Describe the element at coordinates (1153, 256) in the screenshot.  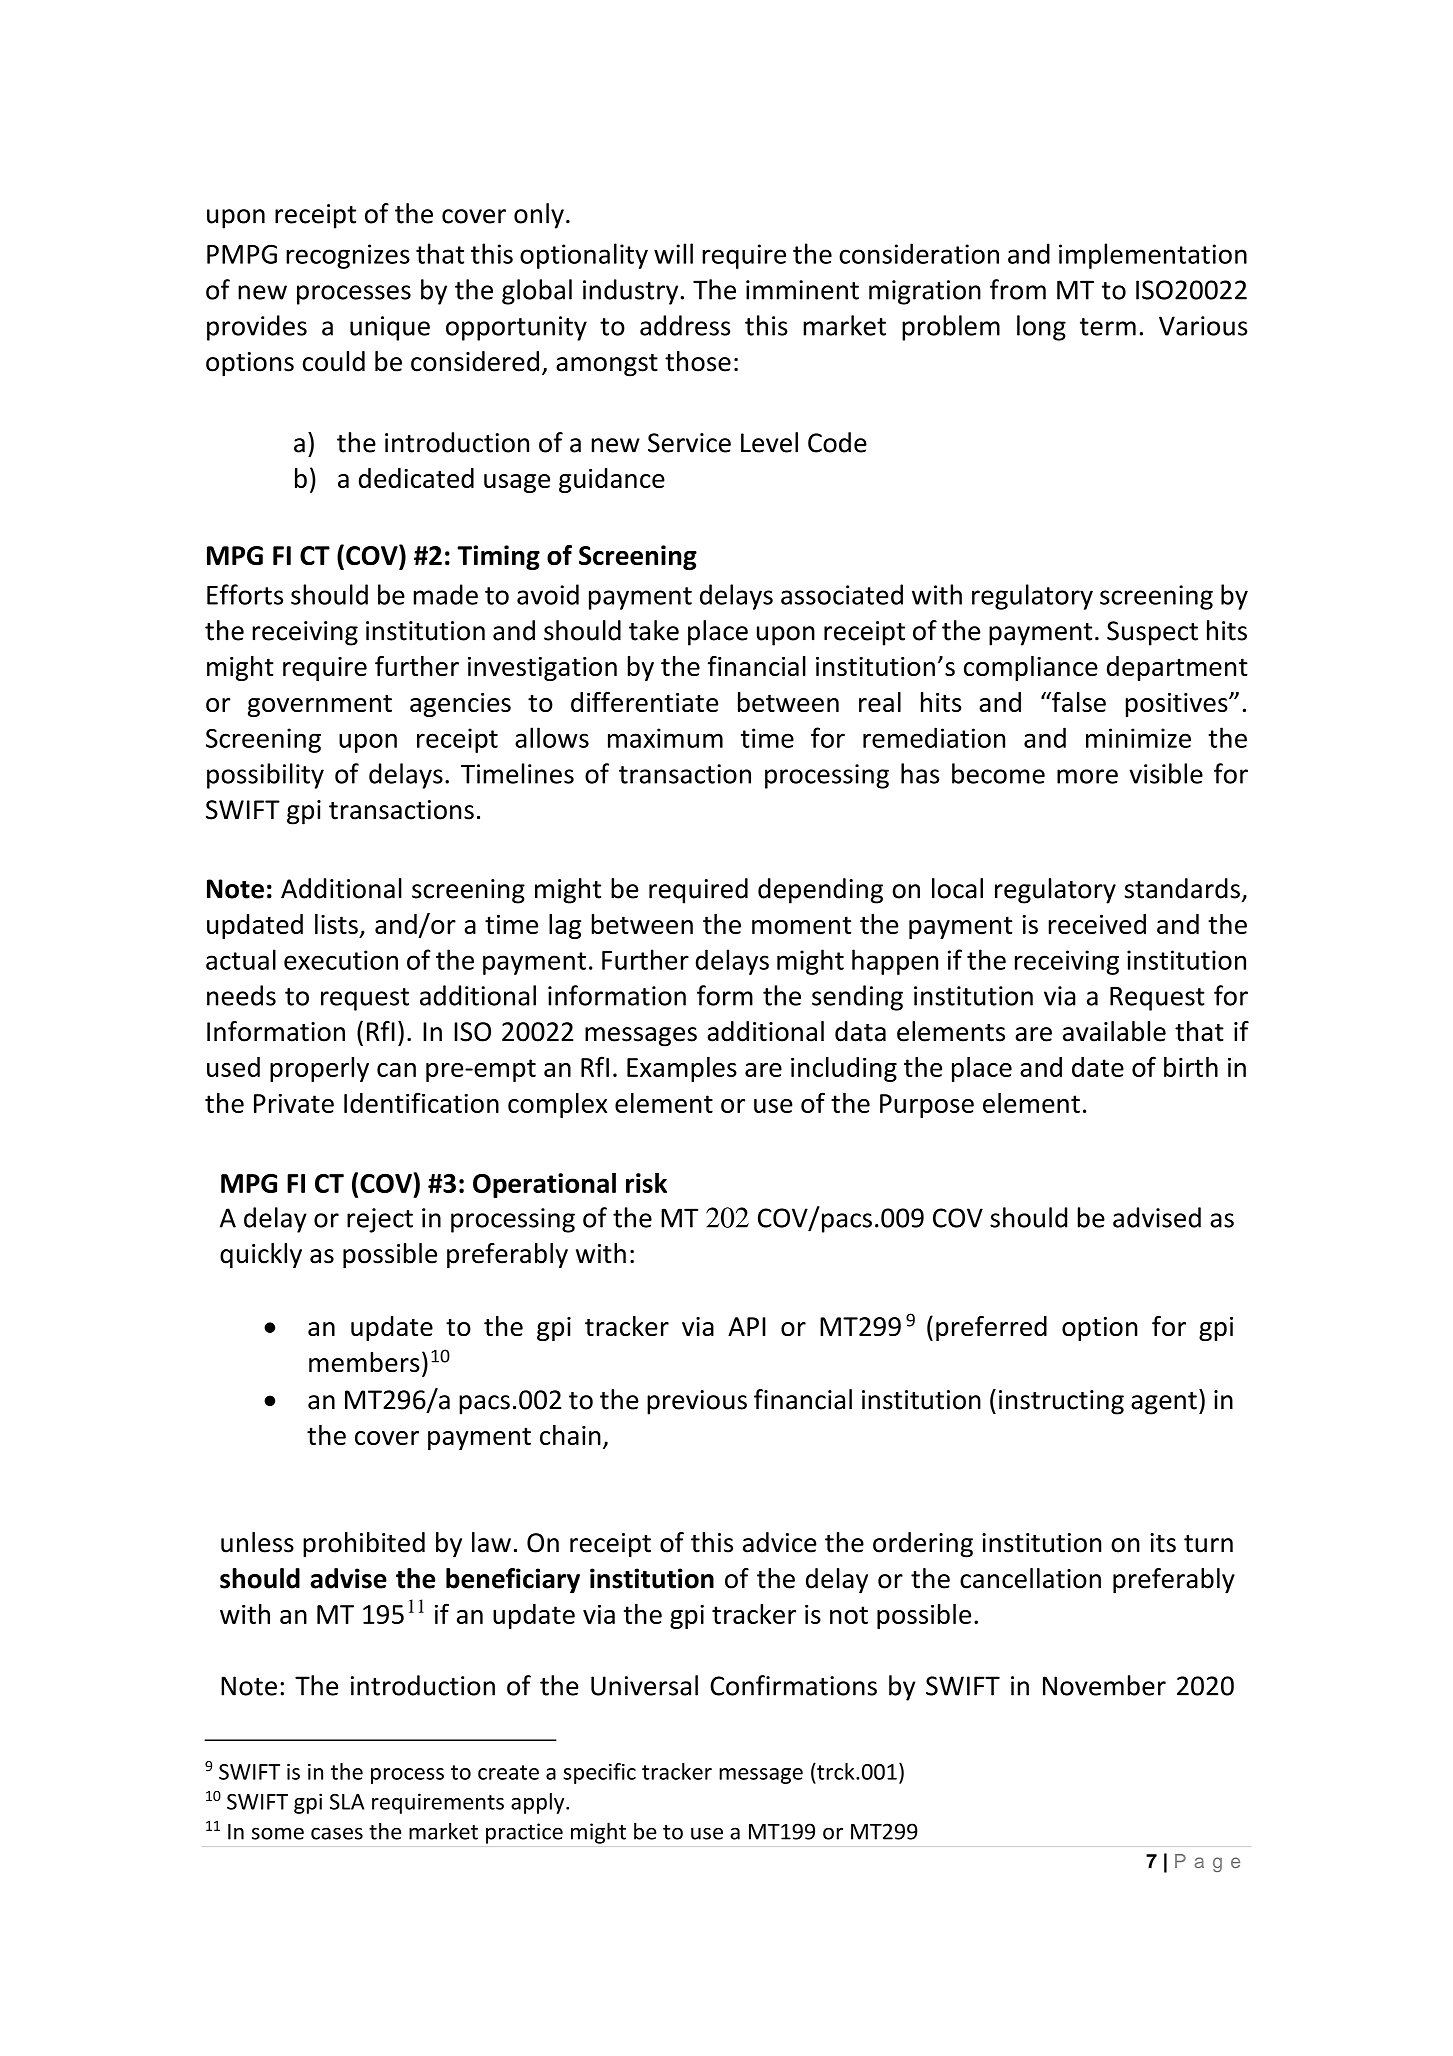
I see `implementation` at that location.
